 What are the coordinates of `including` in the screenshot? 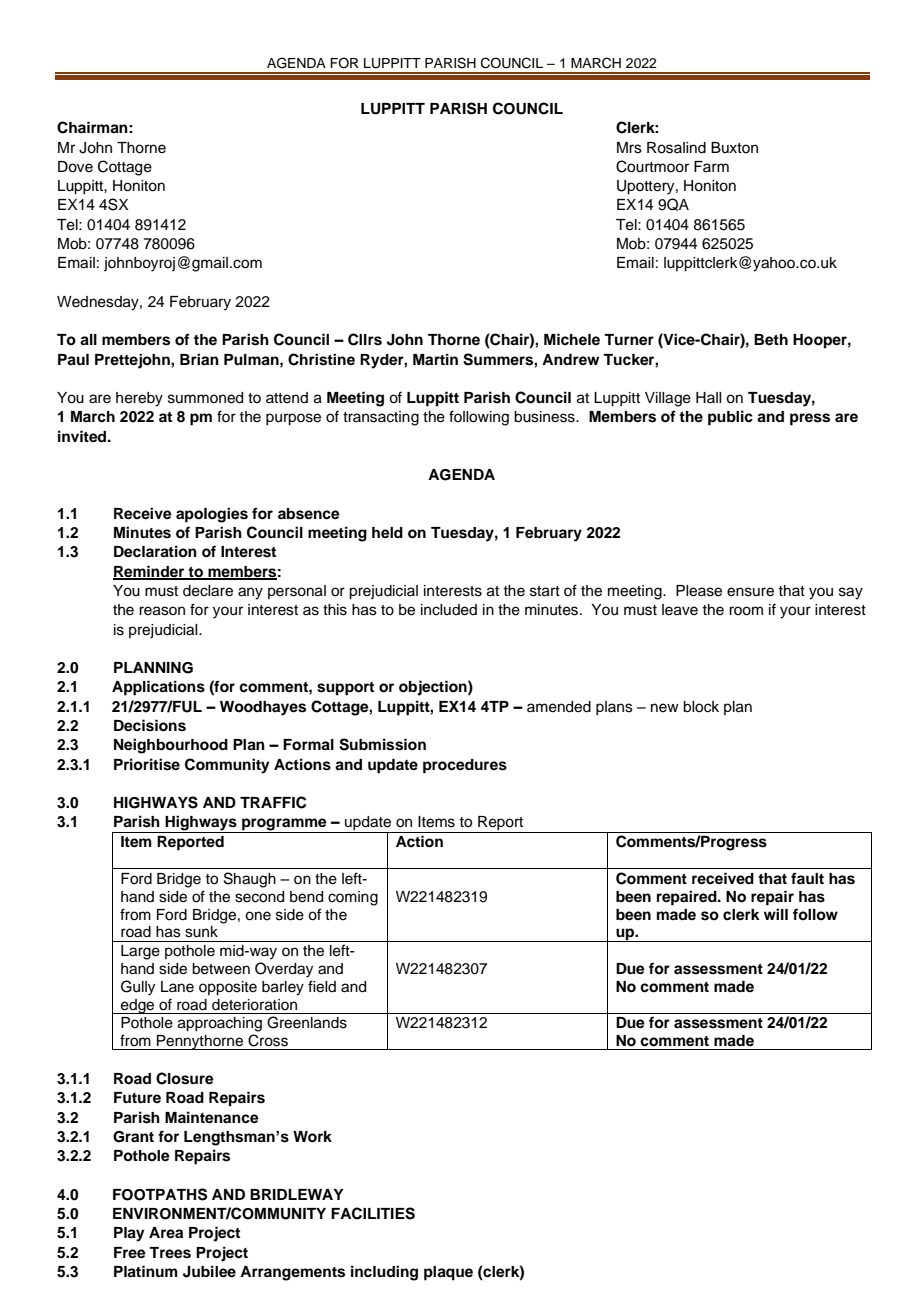 It's located at (384, 1273).
